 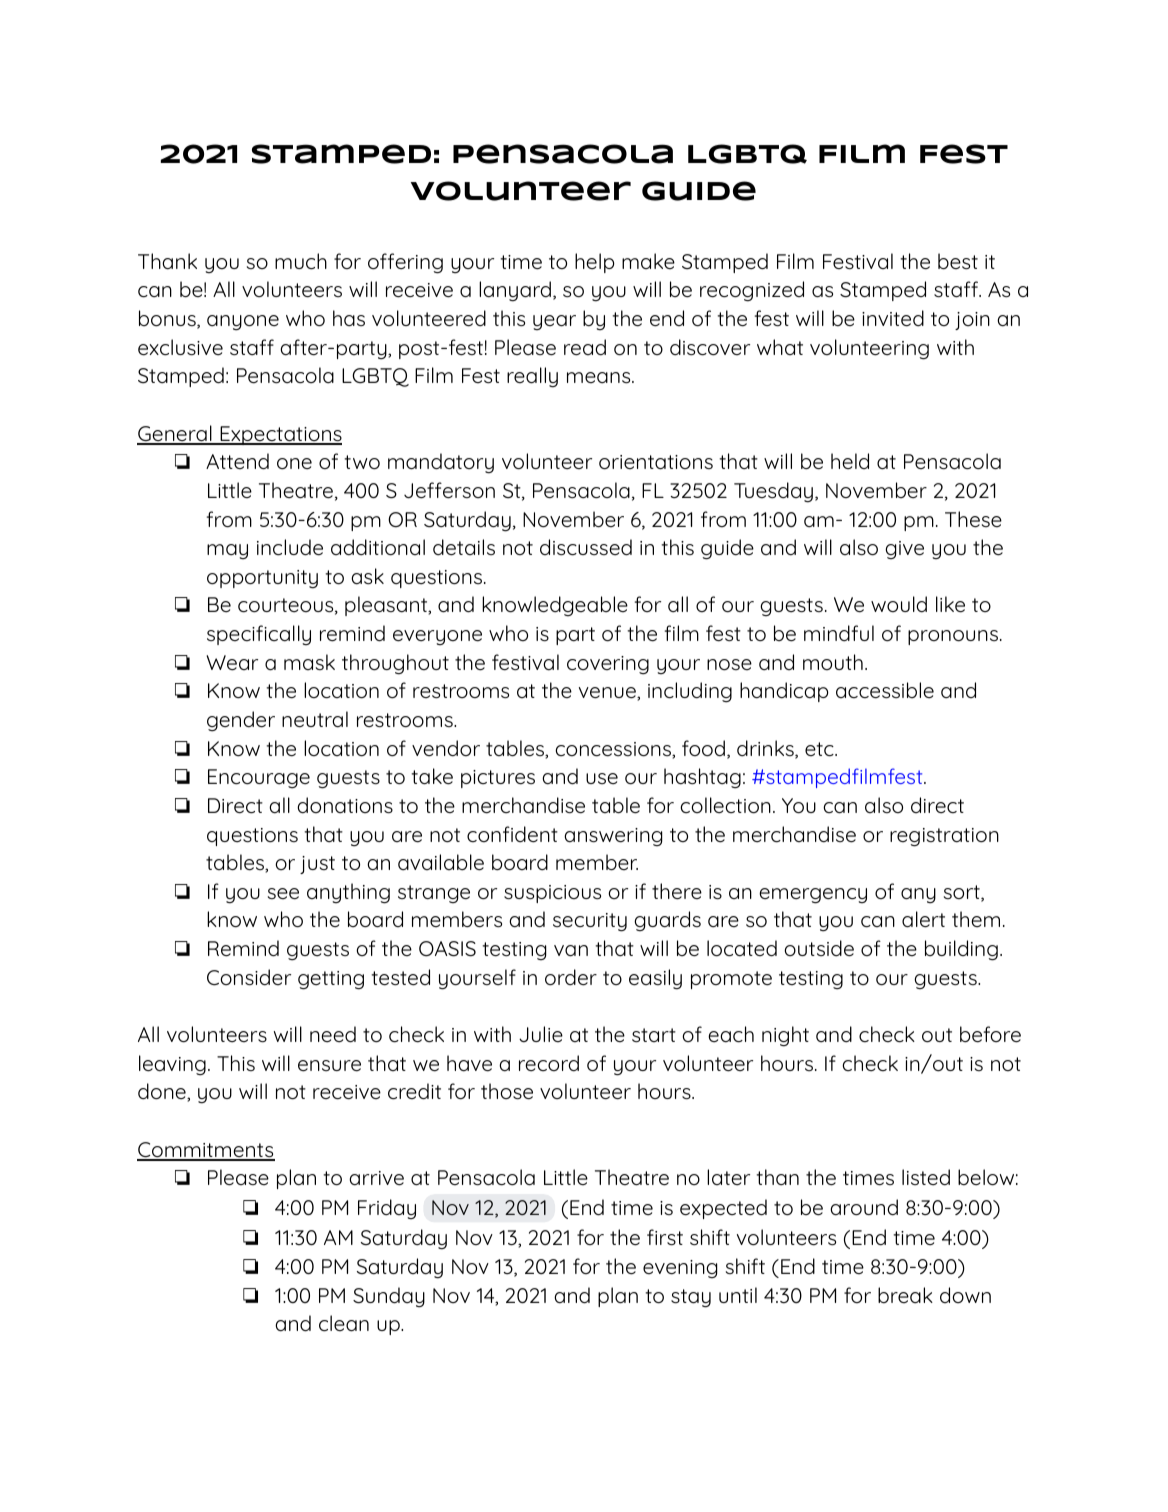 I want to click on Consider, so click(x=249, y=977).
